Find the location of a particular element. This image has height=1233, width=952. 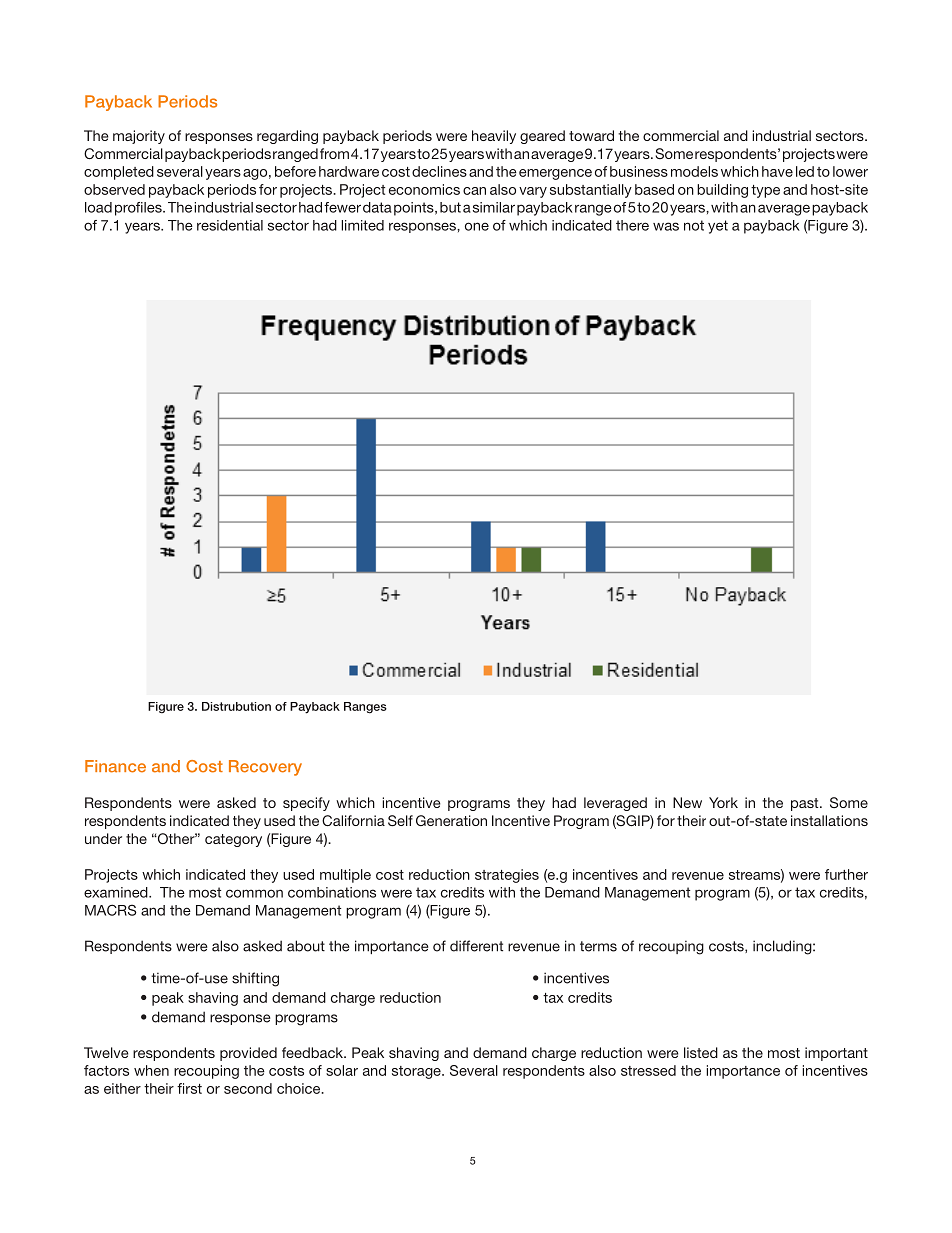

Generation is located at coordinates (451, 820).
